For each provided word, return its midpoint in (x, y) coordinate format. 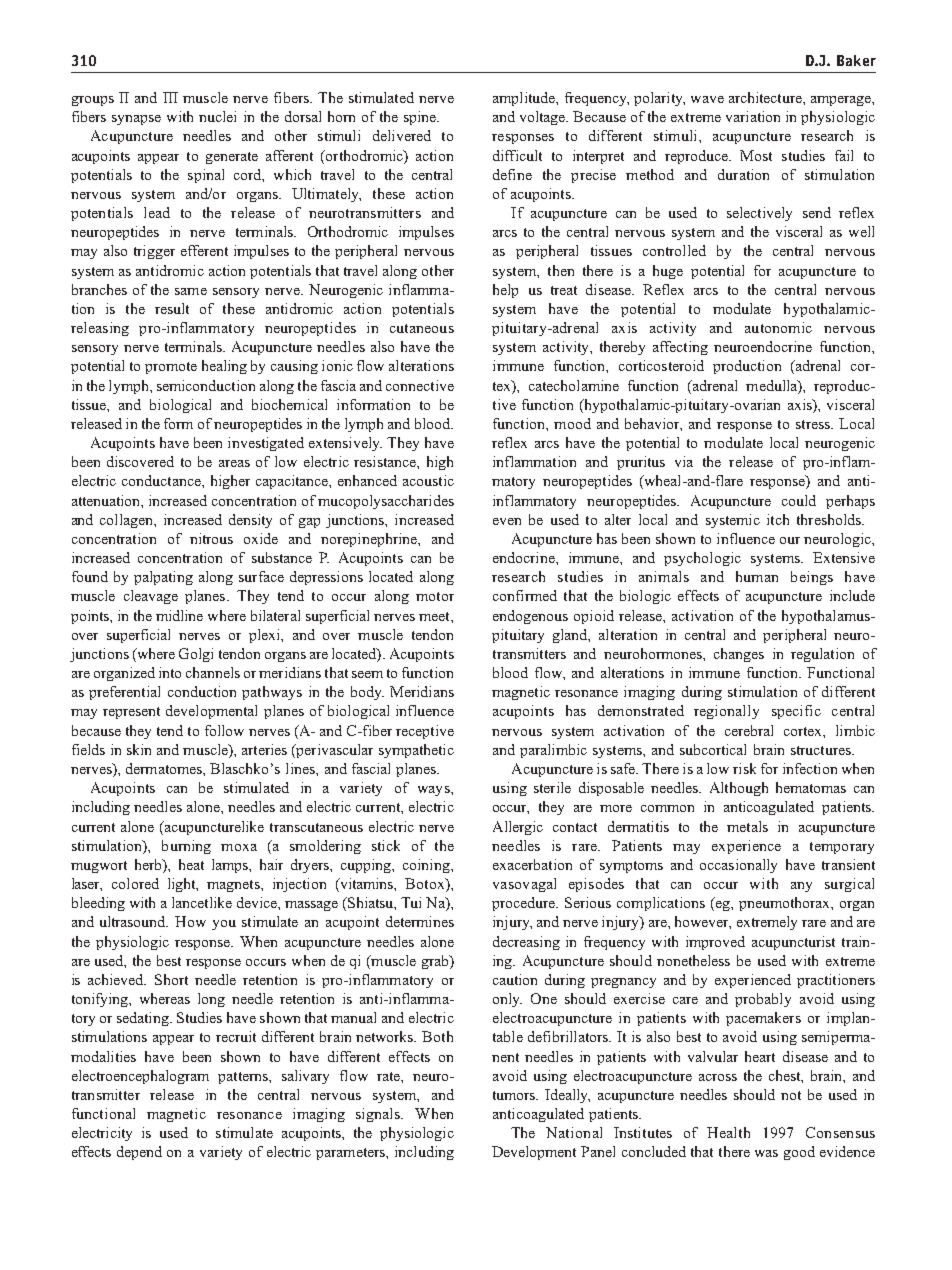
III (170, 97)
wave (707, 99)
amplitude (525, 99)
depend (139, 1153)
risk (744, 768)
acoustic (428, 480)
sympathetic (416, 751)
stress (814, 424)
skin (139, 749)
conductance (162, 480)
